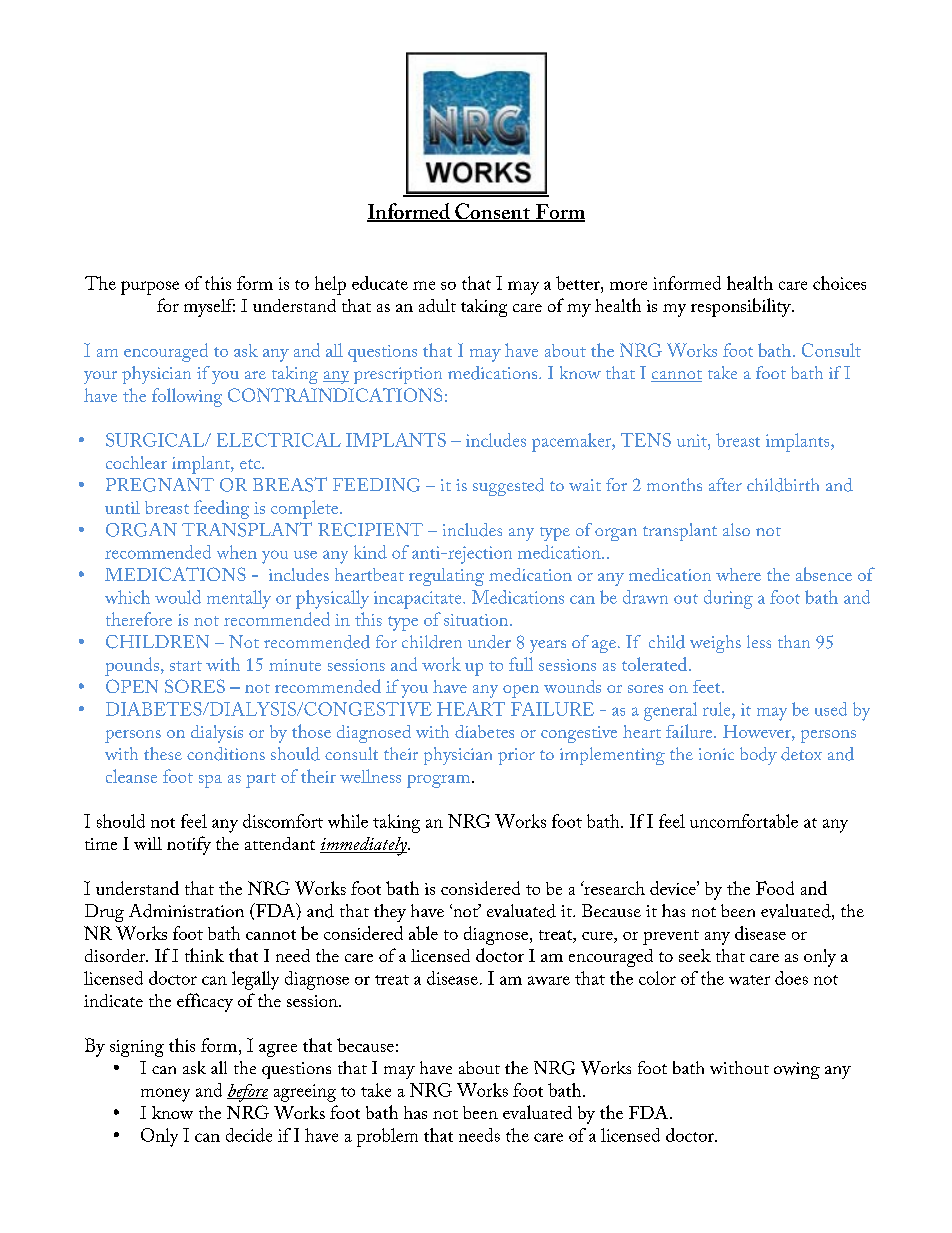 Image resolution: width=952 pixels, height=1233 pixels. What do you see at coordinates (186, 666) in the screenshot?
I see `start` at bounding box center [186, 666].
